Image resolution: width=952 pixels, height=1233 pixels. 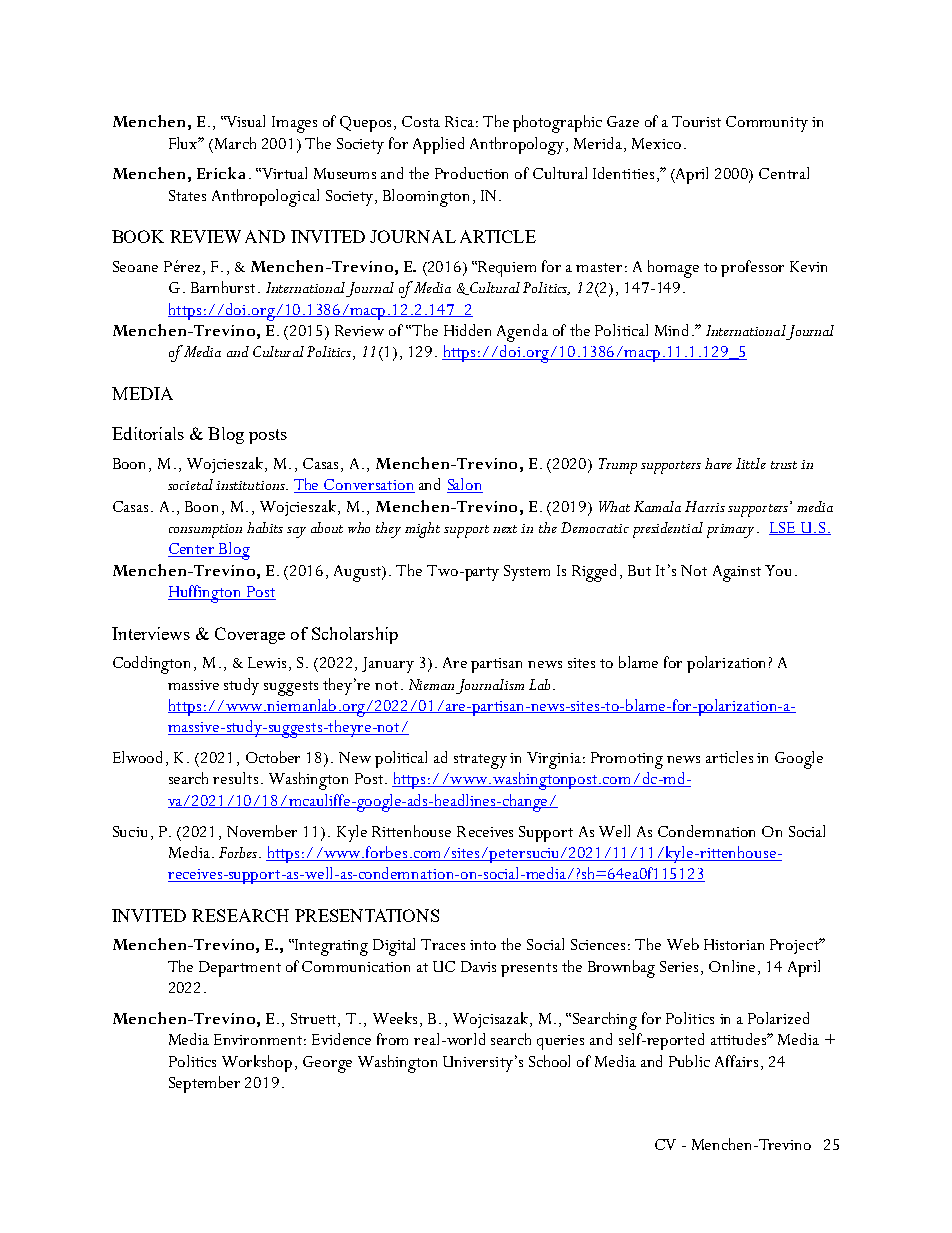 I want to click on System, so click(x=527, y=573).
